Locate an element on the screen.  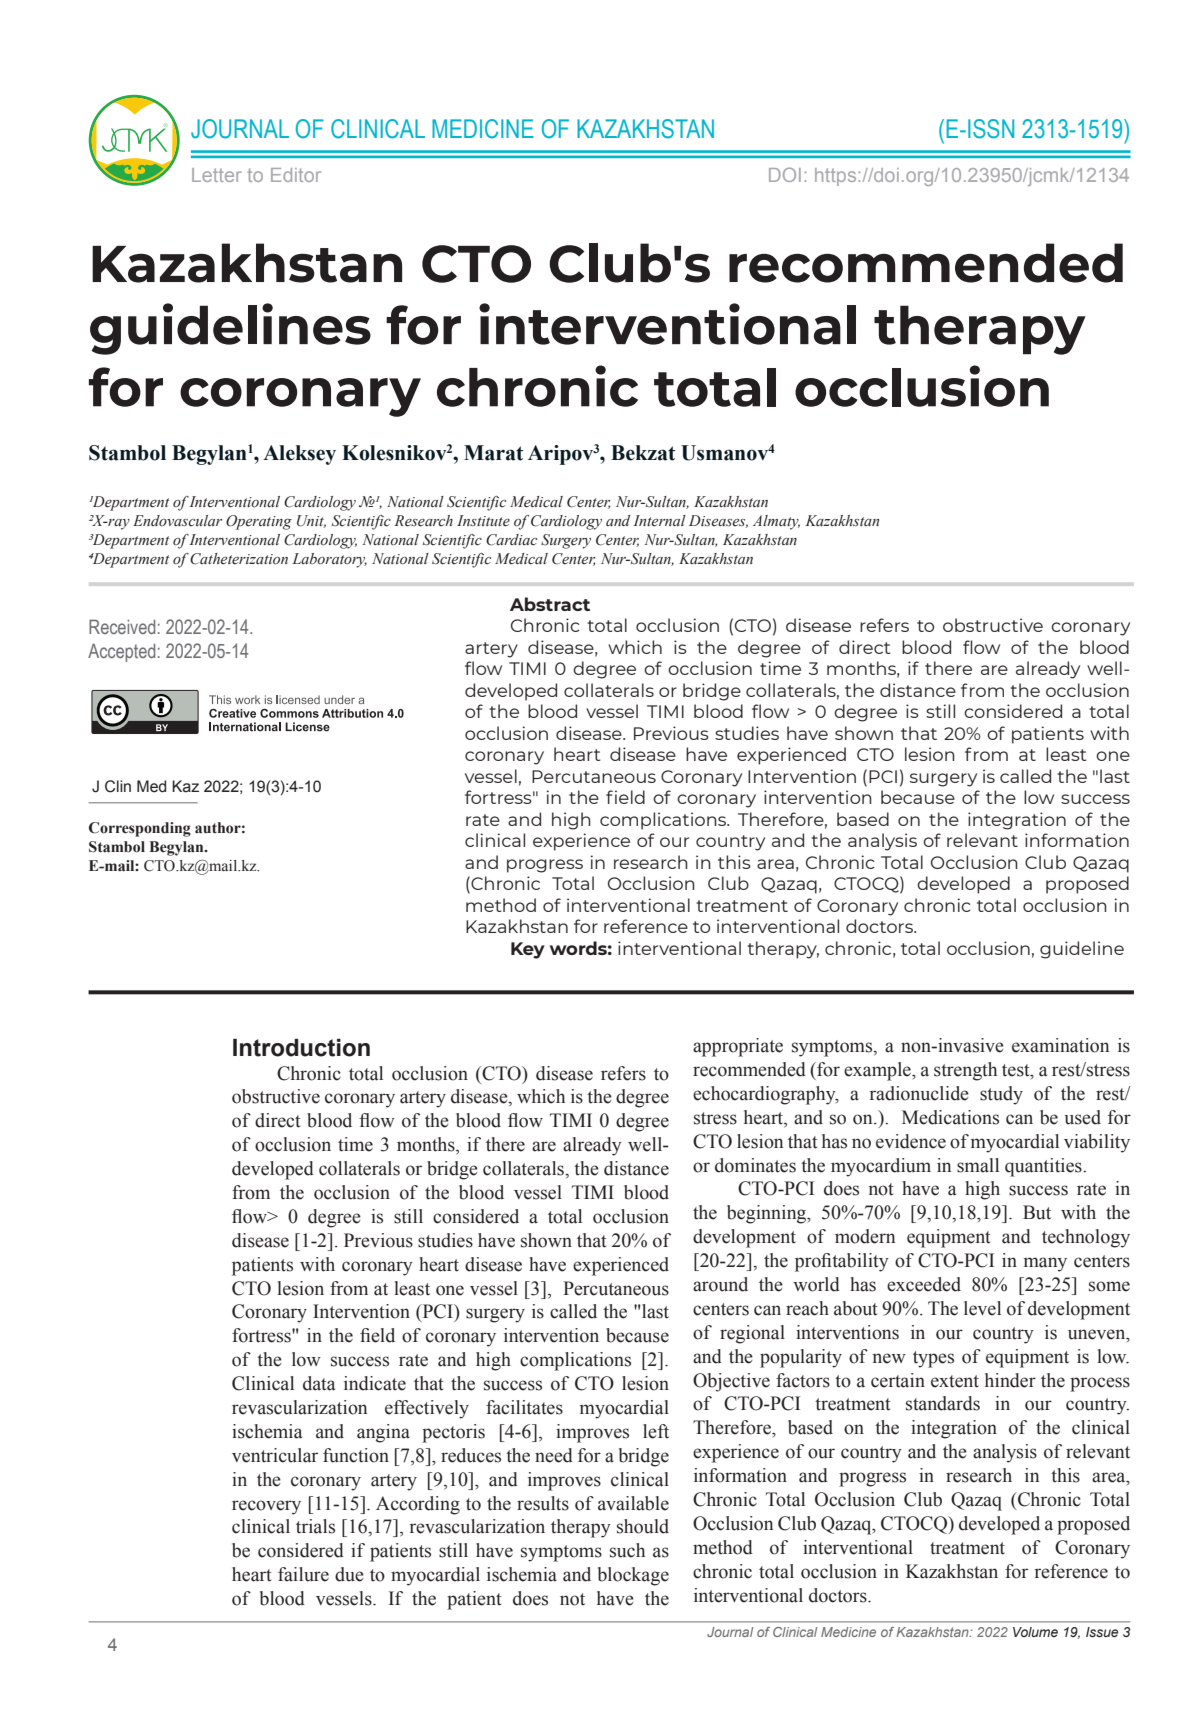
Editor is located at coordinates (296, 175).
